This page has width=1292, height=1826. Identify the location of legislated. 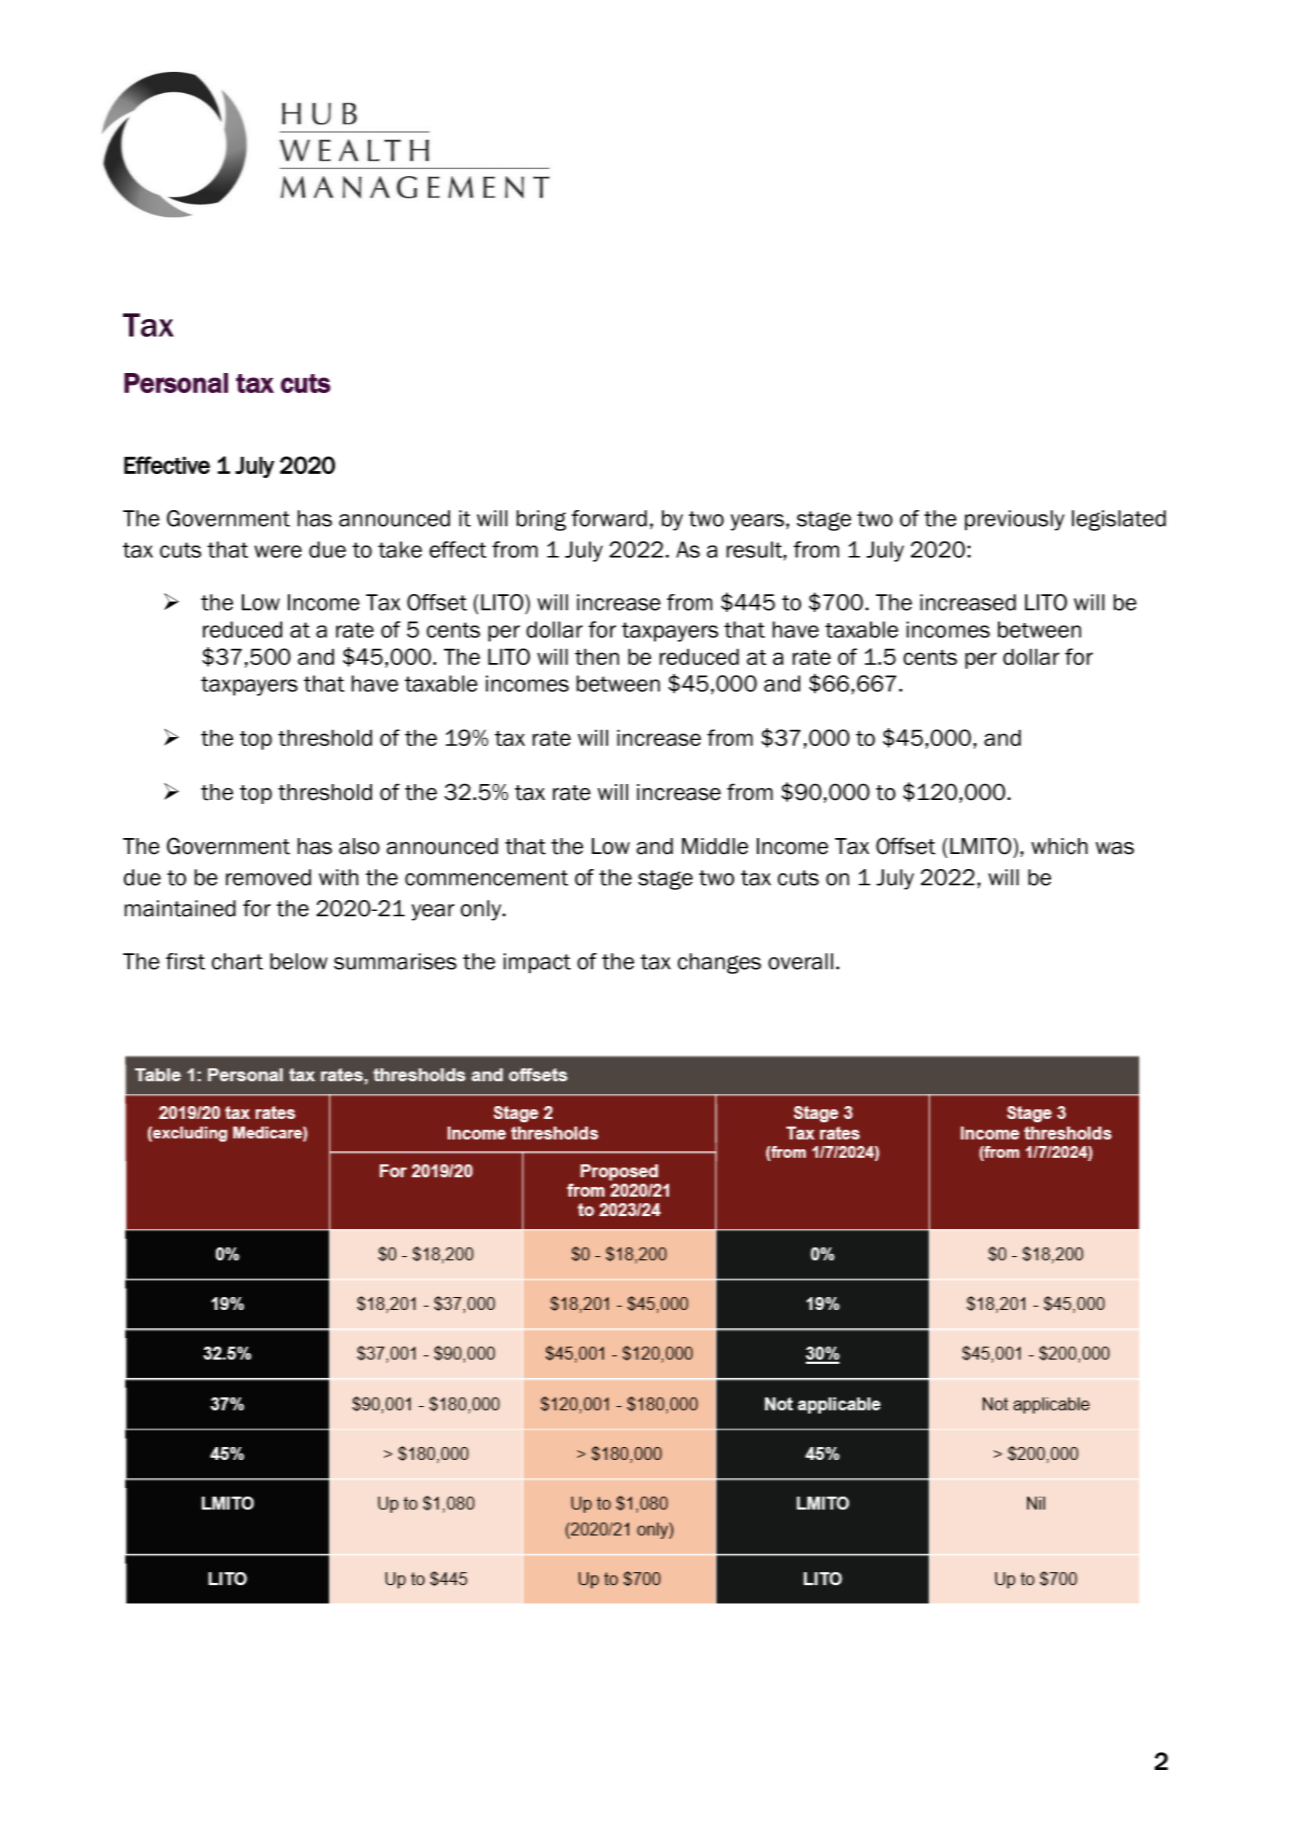
(1119, 520).
